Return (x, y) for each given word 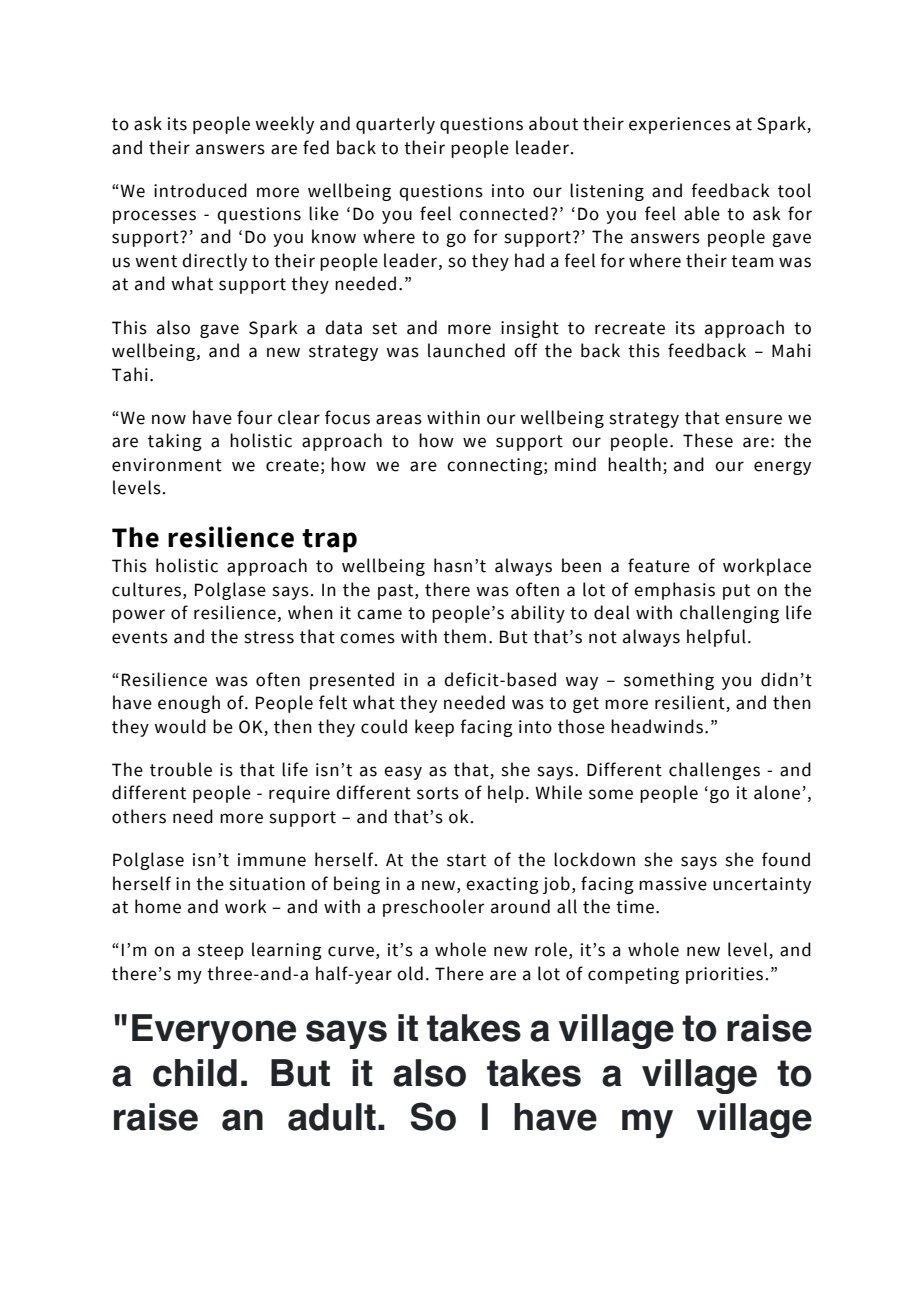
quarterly (395, 125)
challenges (714, 771)
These (708, 440)
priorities (724, 975)
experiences (680, 125)
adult (332, 1117)
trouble (181, 769)
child (195, 1073)
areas (399, 419)
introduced (200, 190)
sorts (438, 793)
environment (167, 465)
